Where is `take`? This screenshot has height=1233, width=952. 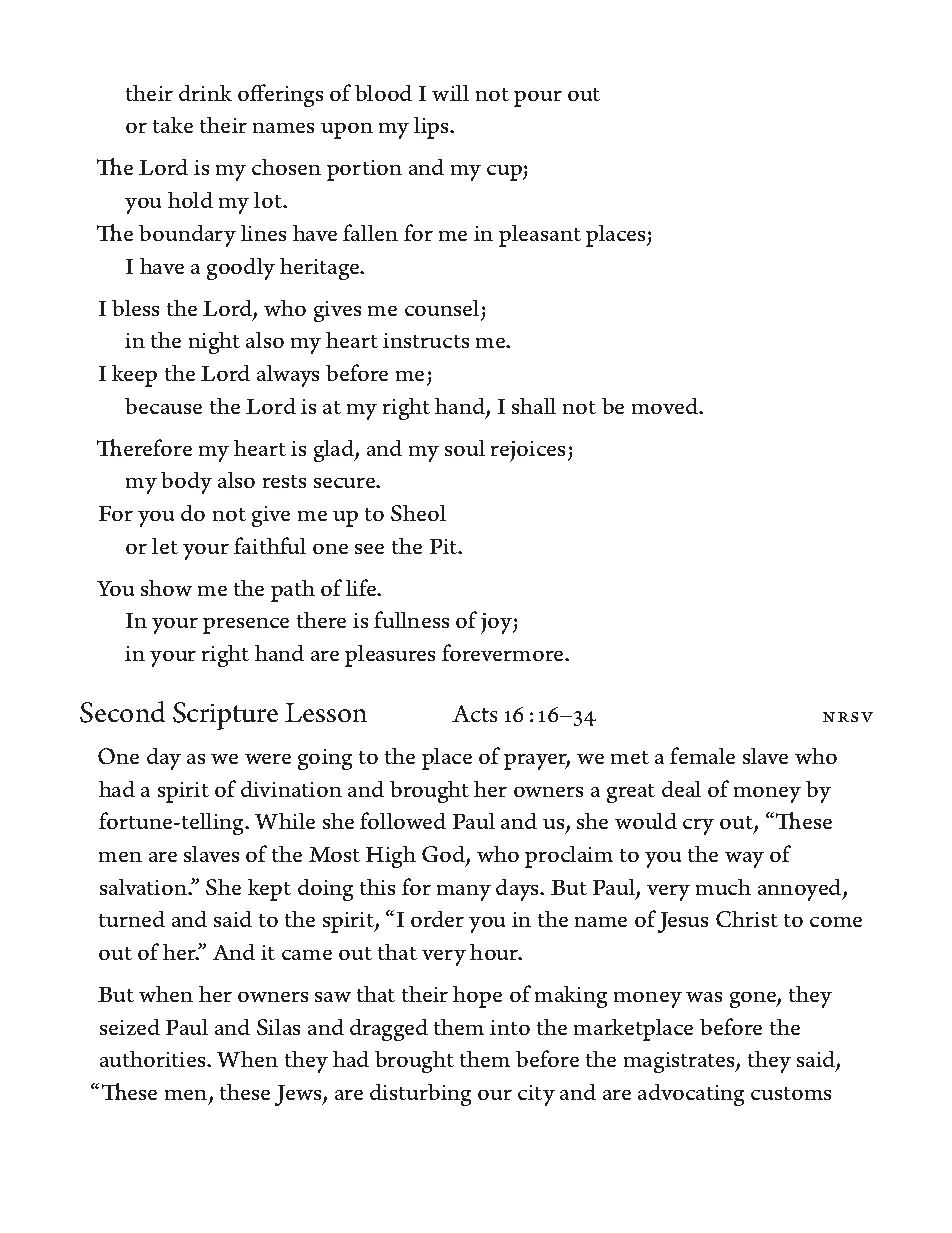
take is located at coordinates (173, 125).
